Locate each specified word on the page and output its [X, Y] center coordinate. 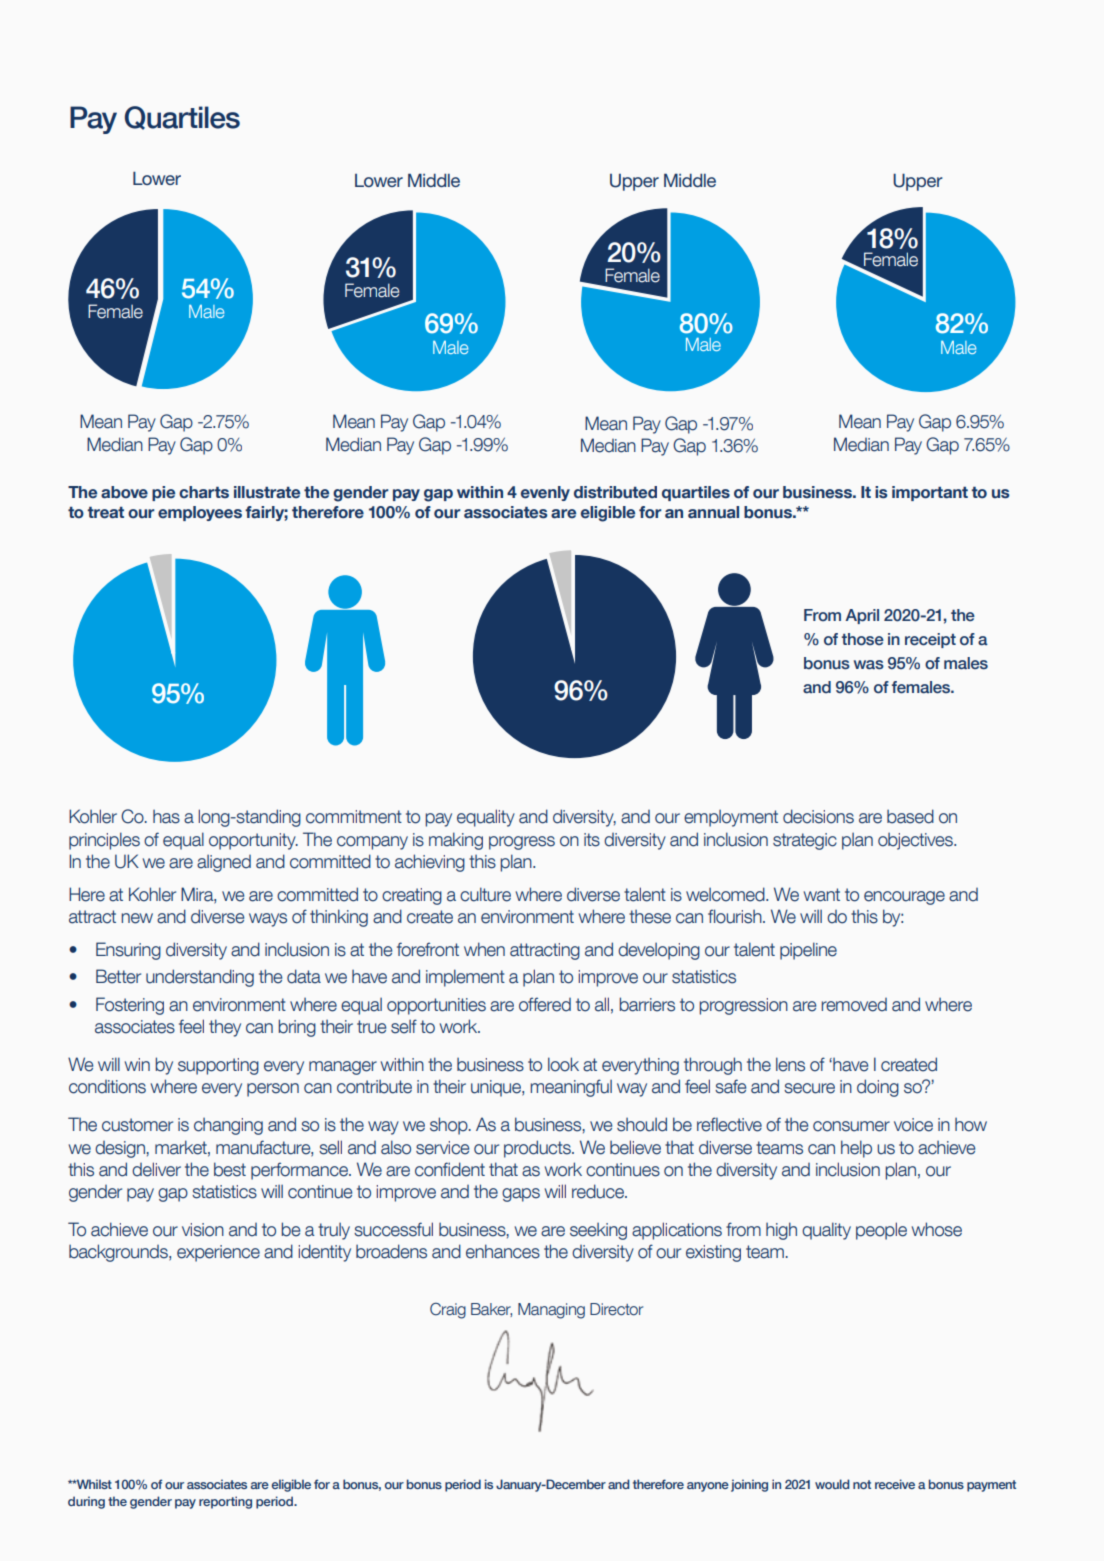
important [930, 493]
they [225, 1028]
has [166, 817]
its [592, 840]
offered [545, 1004]
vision [203, 1230]
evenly [545, 493]
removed [854, 1005]
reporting [225, 1502]
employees [200, 513]
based [910, 816]
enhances [503, 1251]
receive [895, 1484]
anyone [708, 1487]
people [881, 1231]
